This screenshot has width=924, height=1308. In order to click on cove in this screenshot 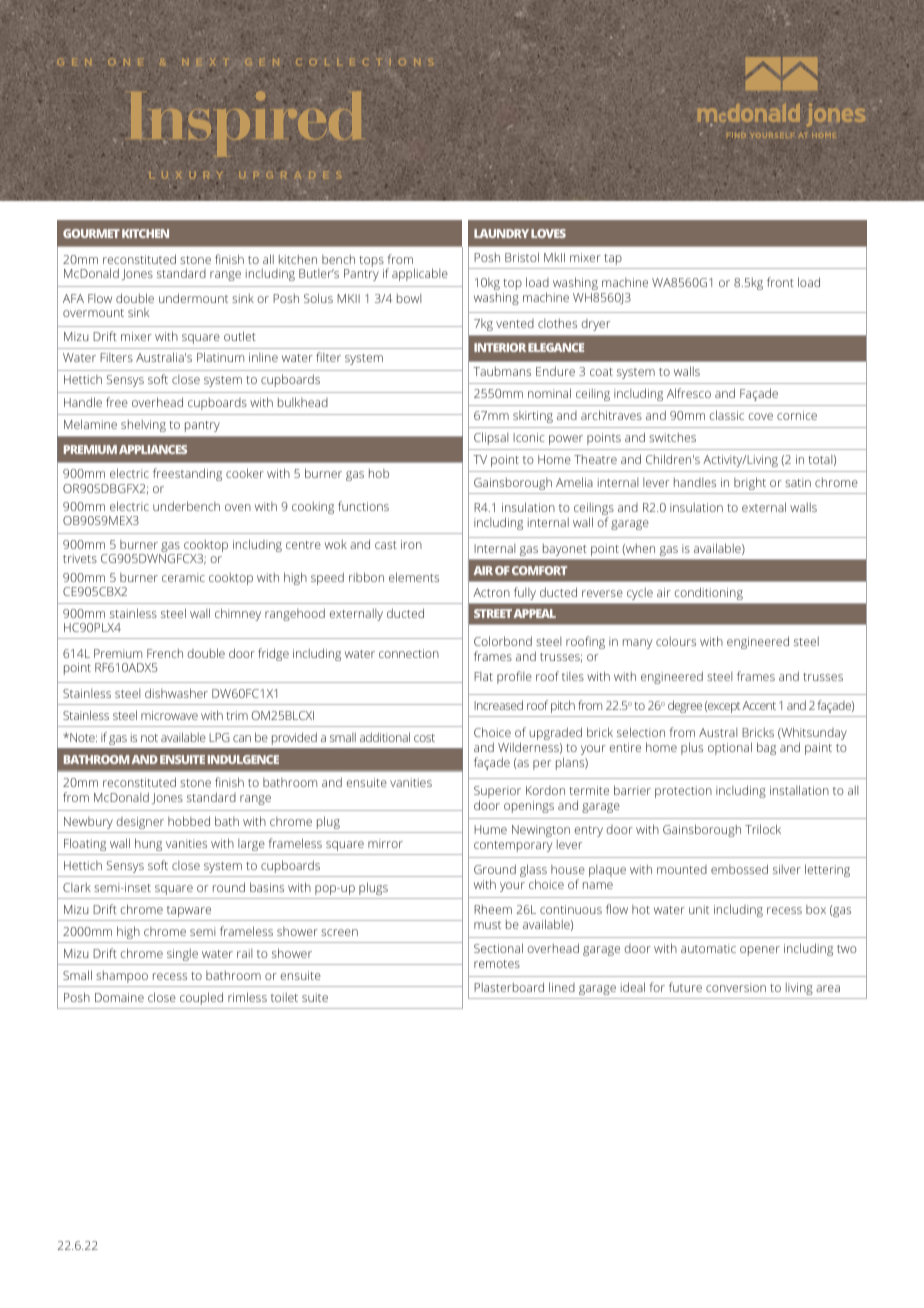, I will do `click(760, 416)`.
